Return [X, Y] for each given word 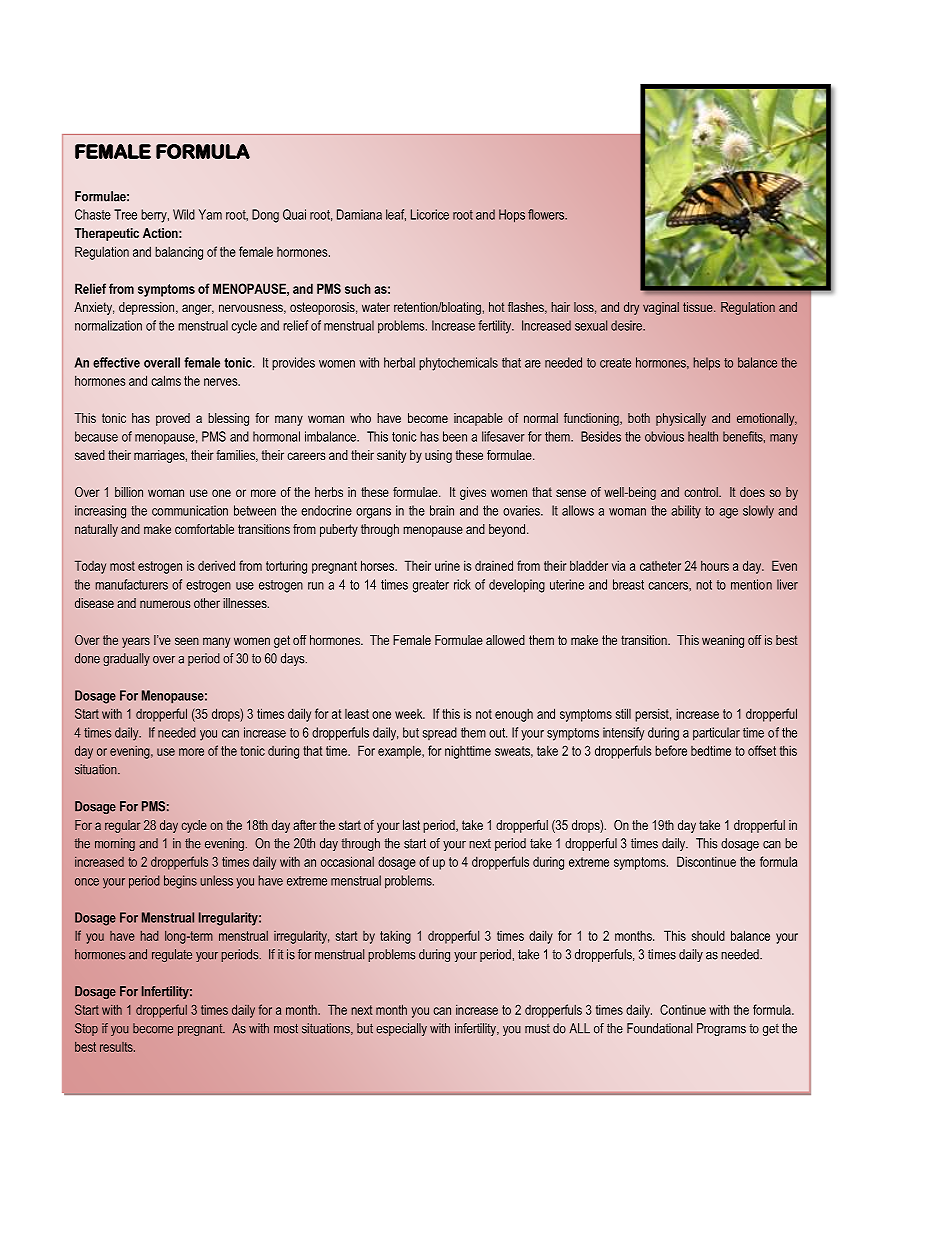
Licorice [430, 214]
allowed [505, 640]
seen [187, 641]
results [117, 1047]
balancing [179, 253]
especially [401, 1029]
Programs [721, 1029]
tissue [699, 307]
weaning [723, 641]
